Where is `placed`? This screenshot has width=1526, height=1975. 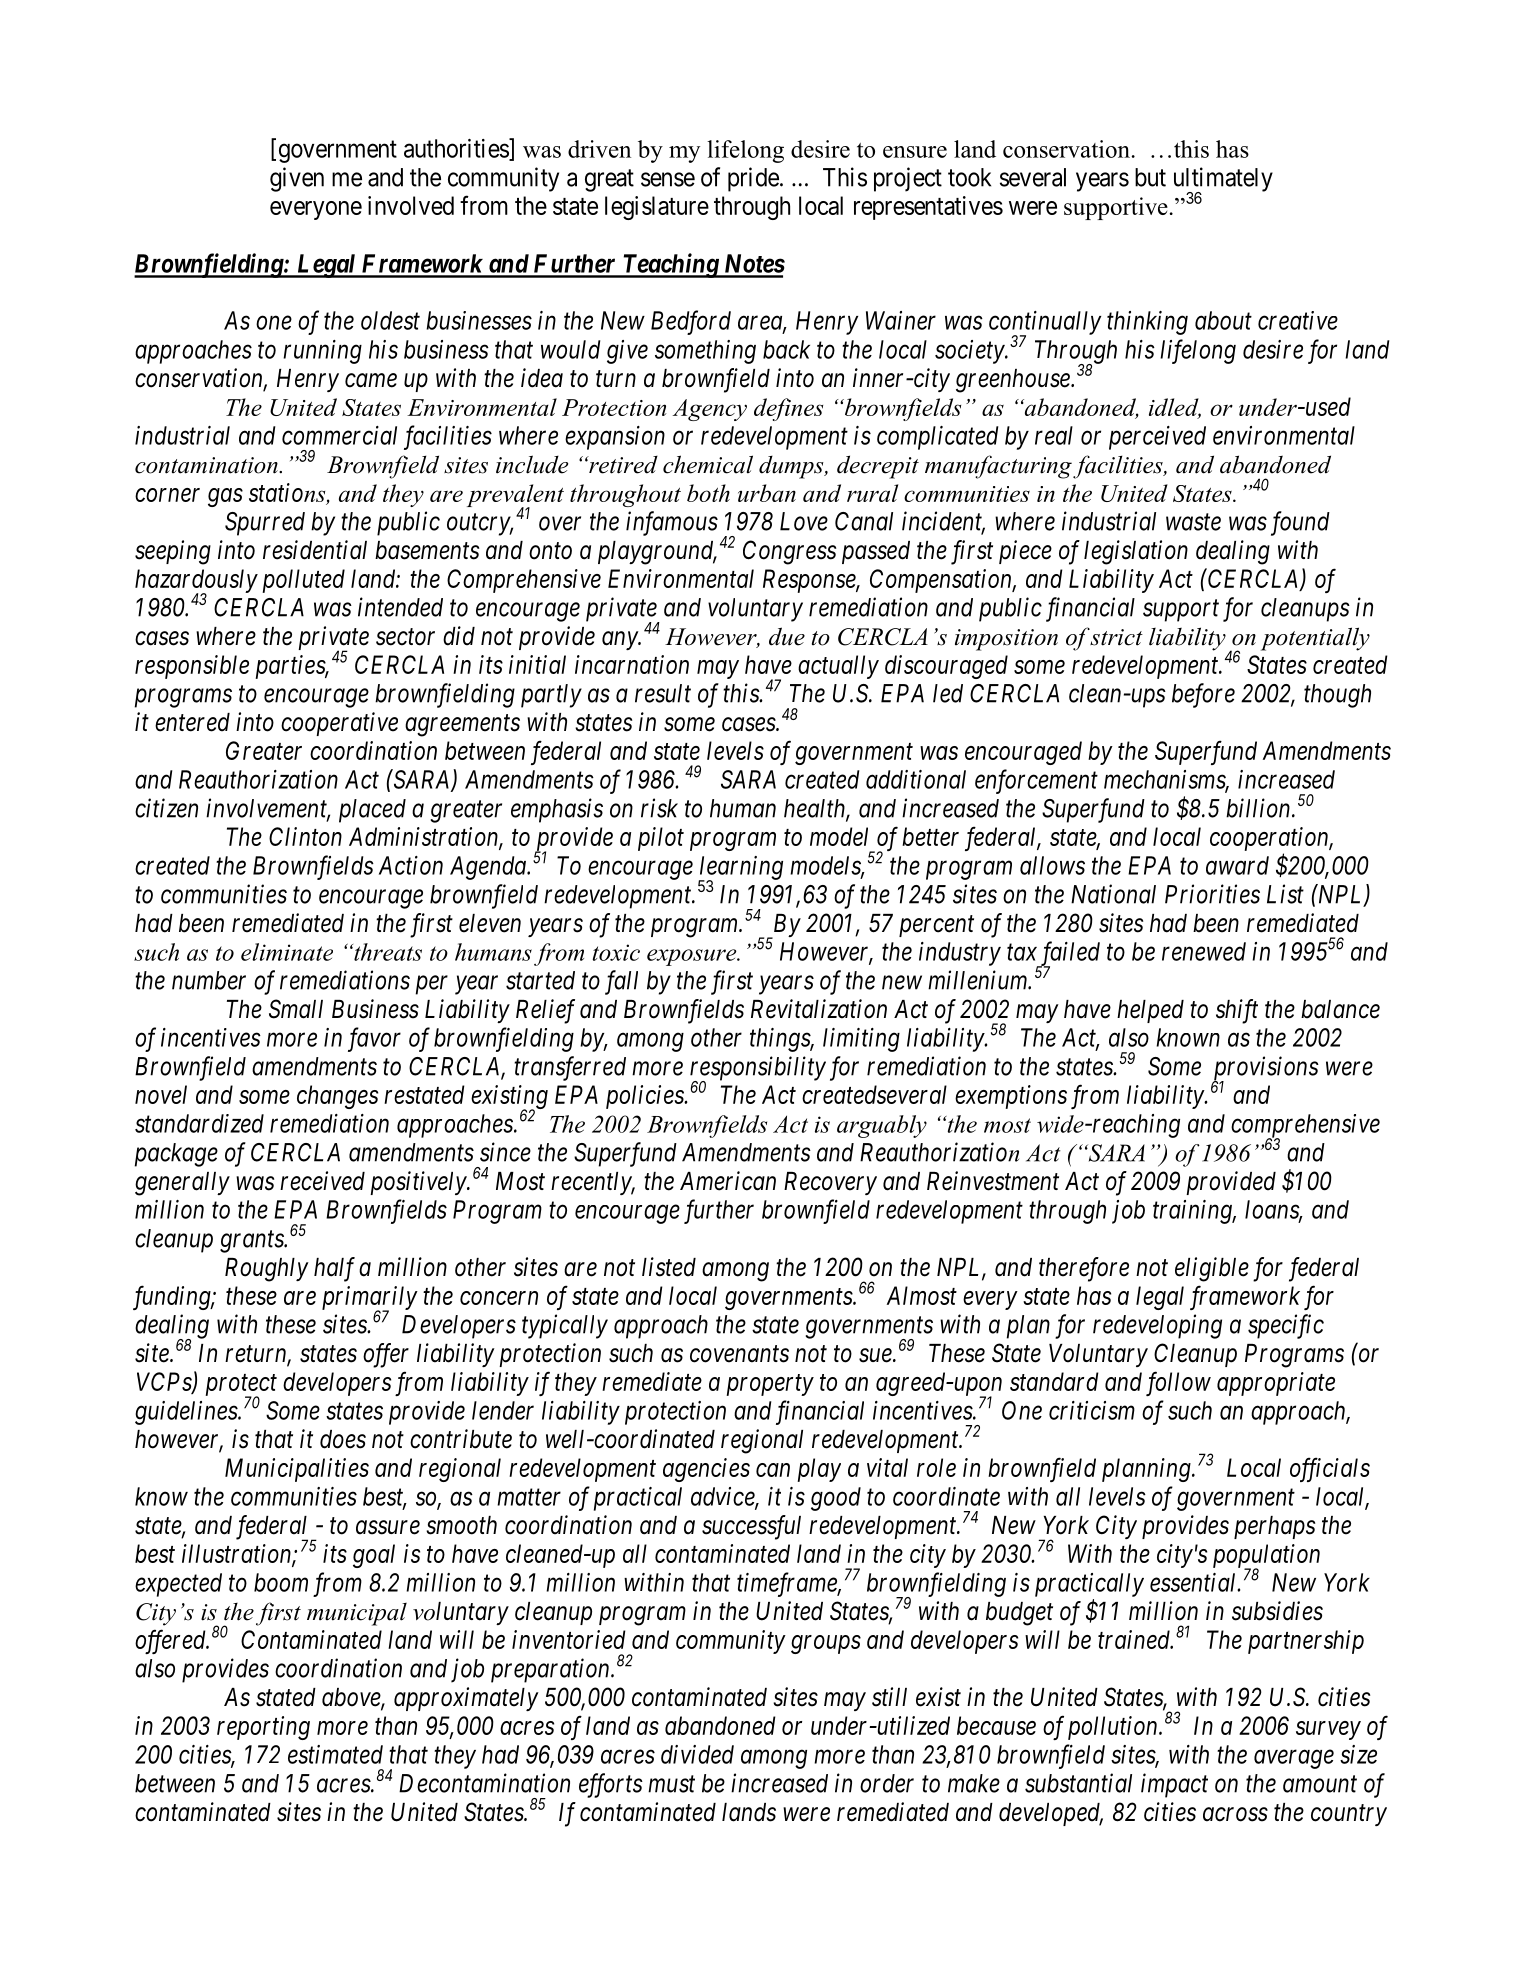
placed is located at coordinates (372, 811).
